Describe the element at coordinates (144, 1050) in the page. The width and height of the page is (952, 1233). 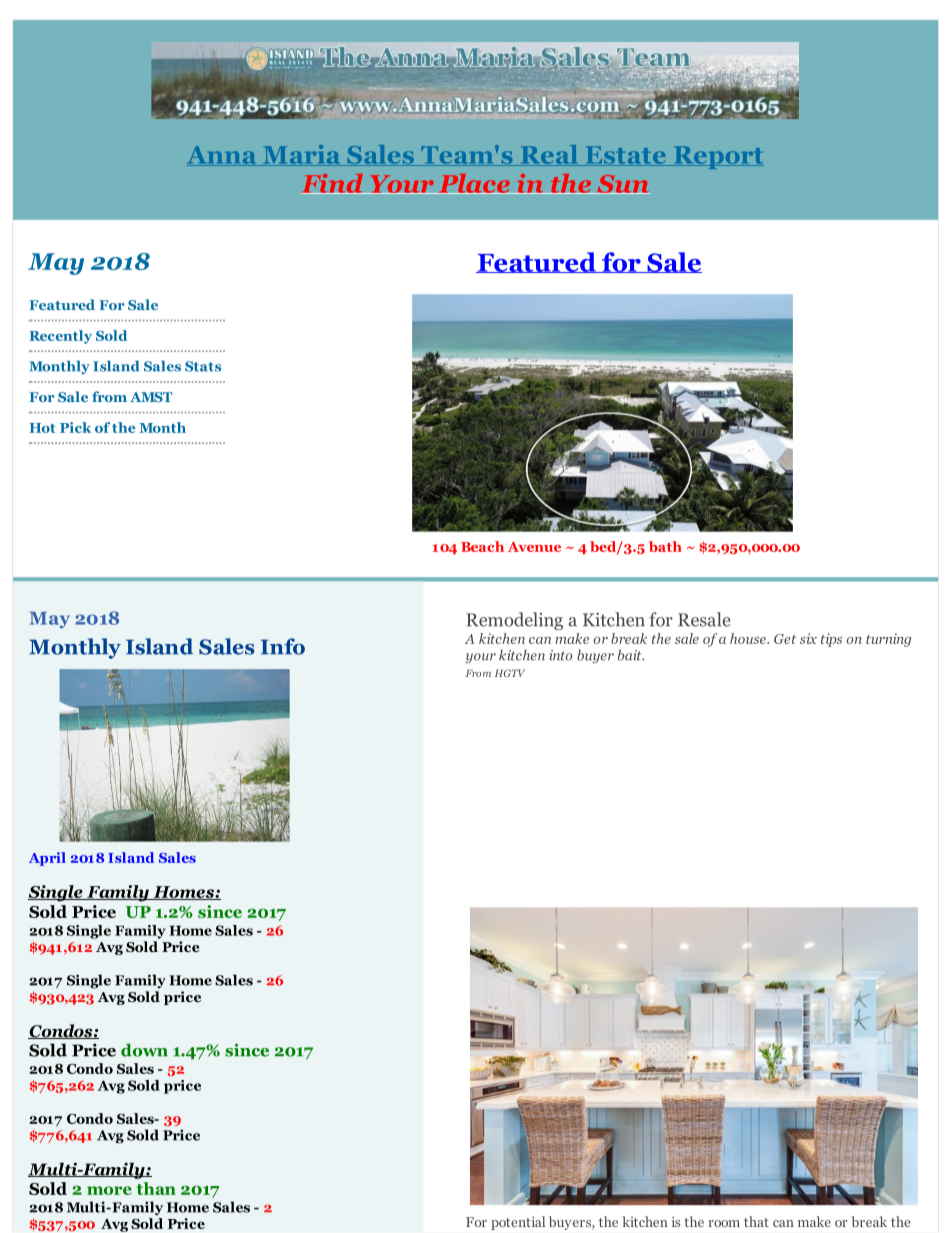
I see `down` at that location.
